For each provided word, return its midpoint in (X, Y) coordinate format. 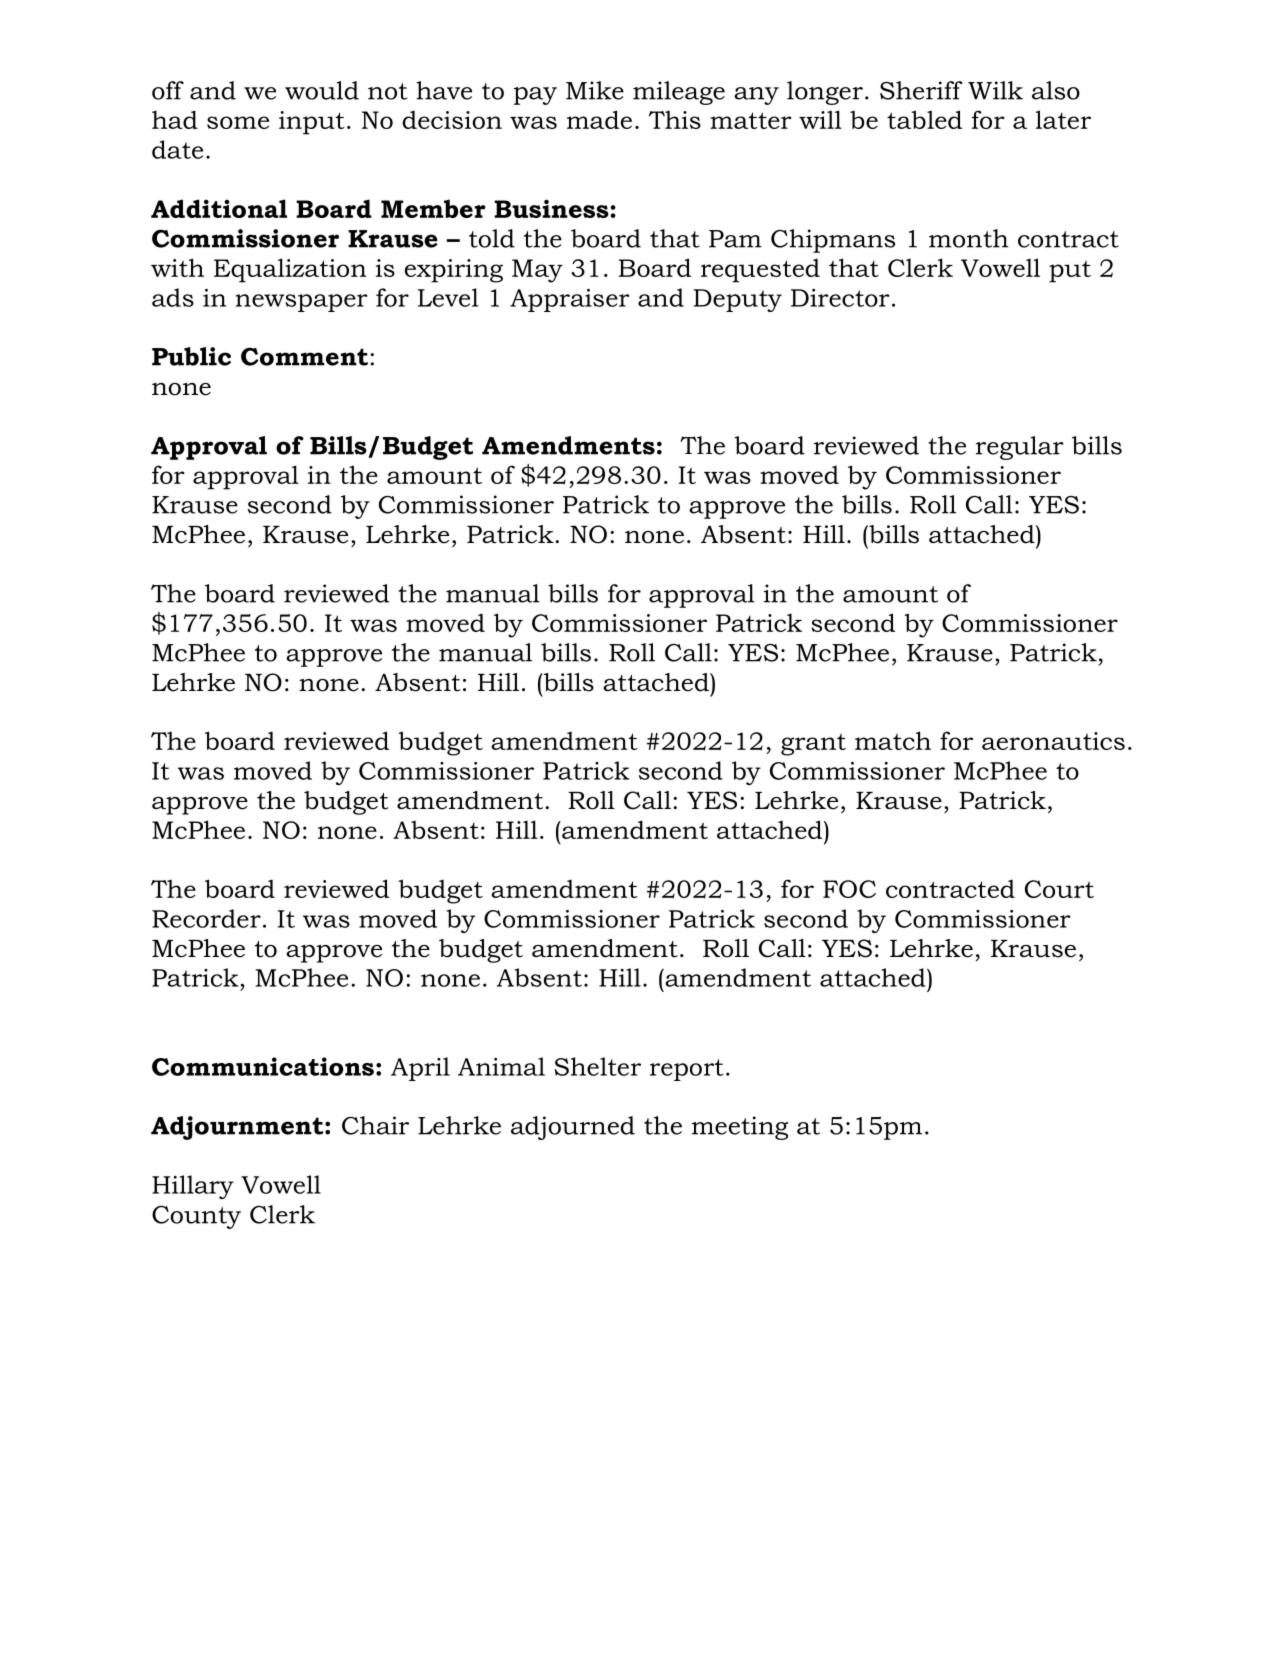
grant (813, 745)
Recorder (206, 918)
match (893, 740)
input (312, 123)
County (196, 1217)
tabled (924, 119)
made (599, 119)
